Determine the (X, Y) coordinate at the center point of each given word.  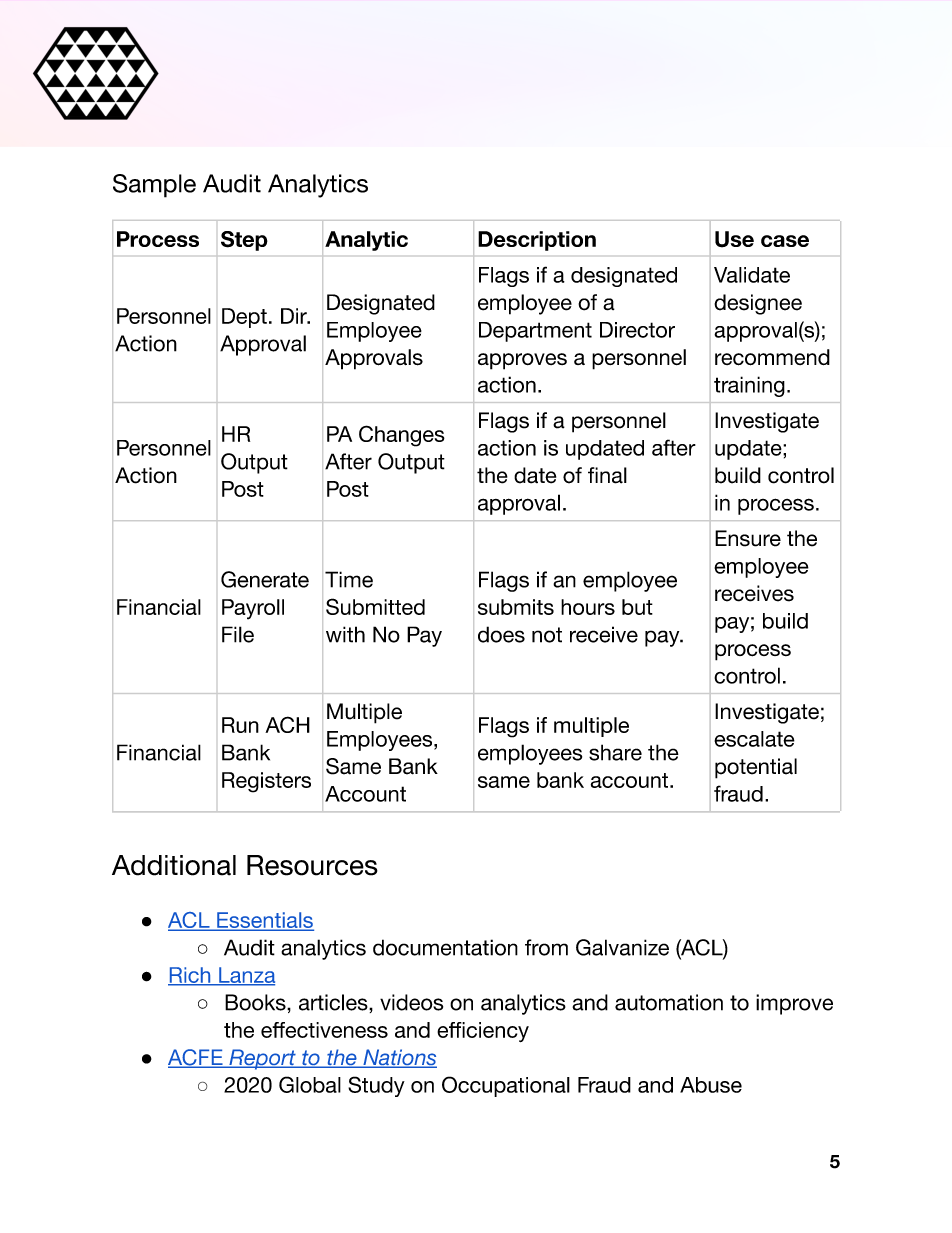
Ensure (748, 538)
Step (244, 241)
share (615, 752)
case (785, 241)
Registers (266, 782)
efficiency (483, 1032)
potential (756, 768)
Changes (402, 436)
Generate (265, 579)
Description (537, 241)
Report (262, 1059)
